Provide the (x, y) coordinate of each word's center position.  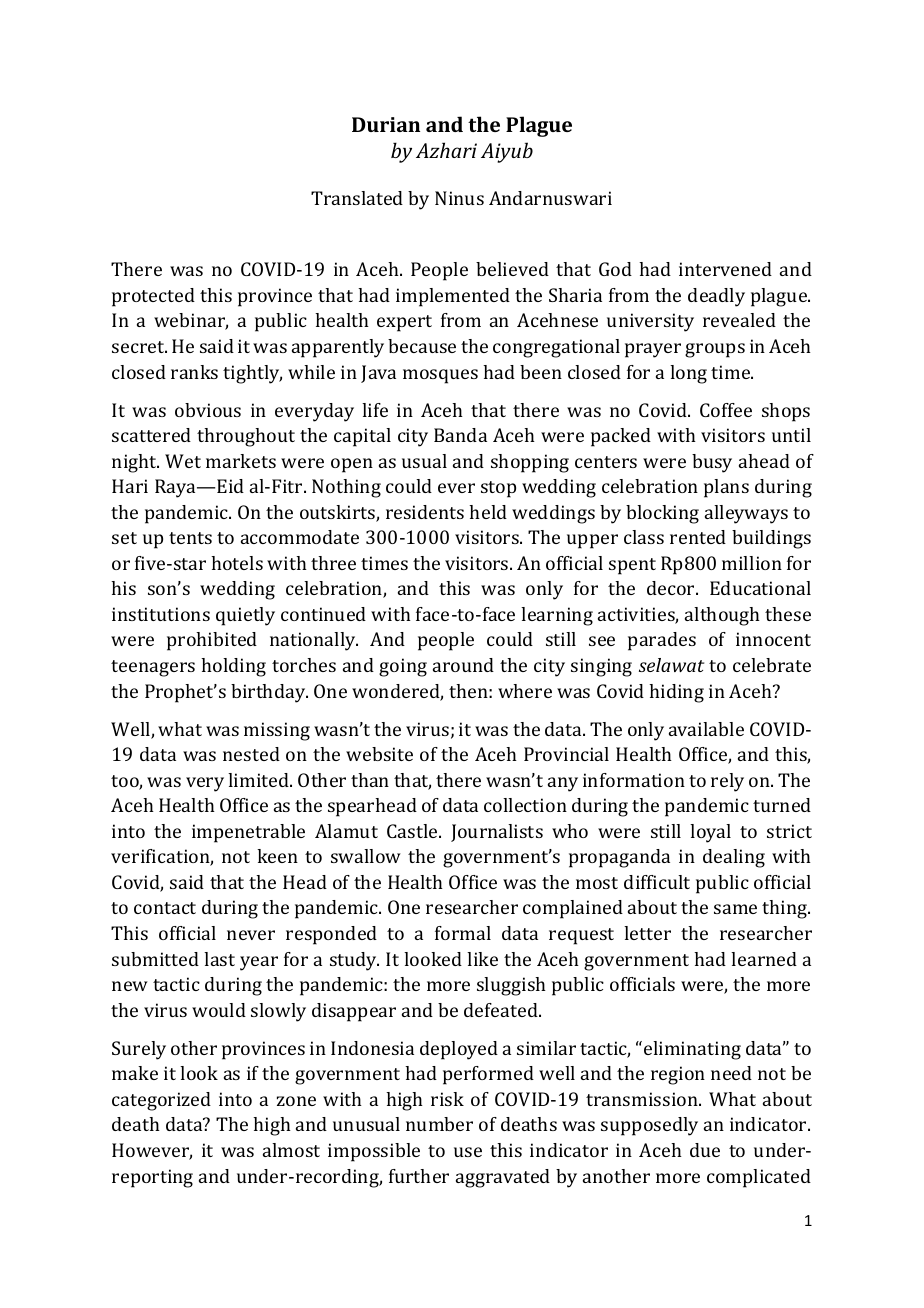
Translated (357, 198)
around (463, 665)
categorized (161, 1101)
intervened (725, 269)
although (722, 616)
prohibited (212, 641)
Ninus (459, 198)
